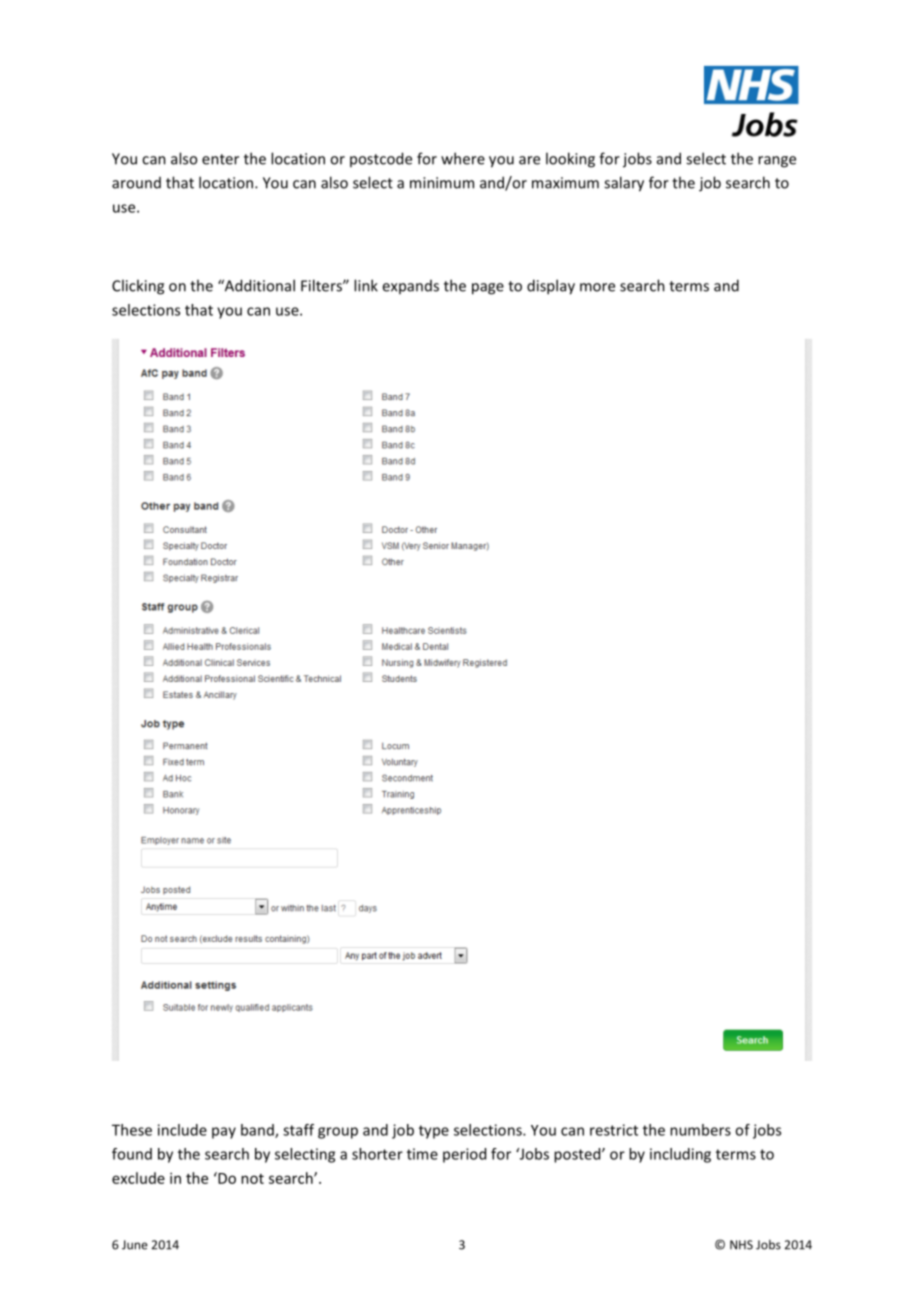  I want to click on more, so click(597, 287).
